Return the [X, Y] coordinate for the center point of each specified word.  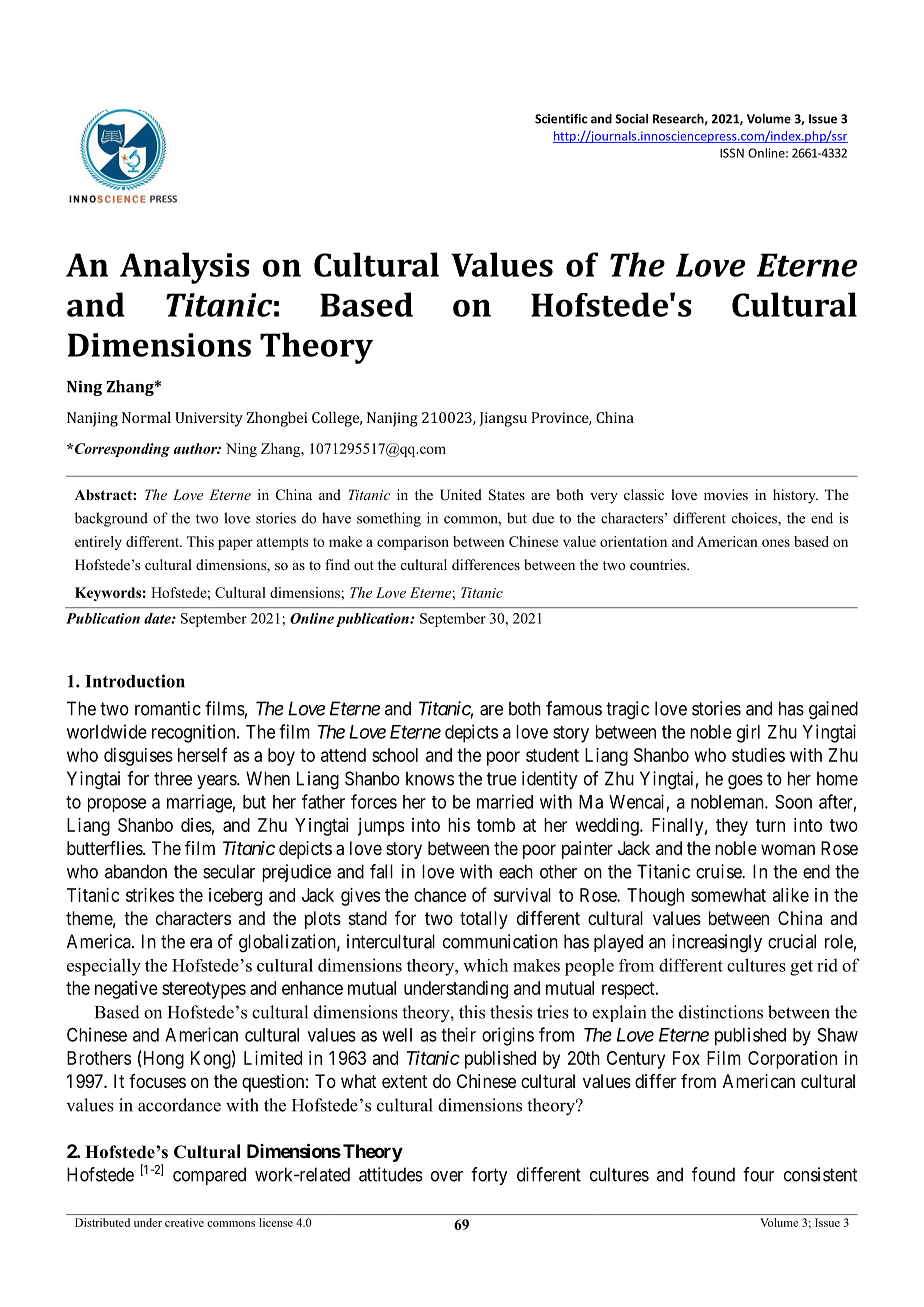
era [201, 943]
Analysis [185, 268]
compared [209, 1176]
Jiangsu [503, 419]
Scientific [561, 118]
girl [748, 733]
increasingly [717, 943]
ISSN [732, 153]
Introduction [135, 681]
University [209, 419]
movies [726, 494]
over [447, 1176]
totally [484, 920]
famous [574, 708]
